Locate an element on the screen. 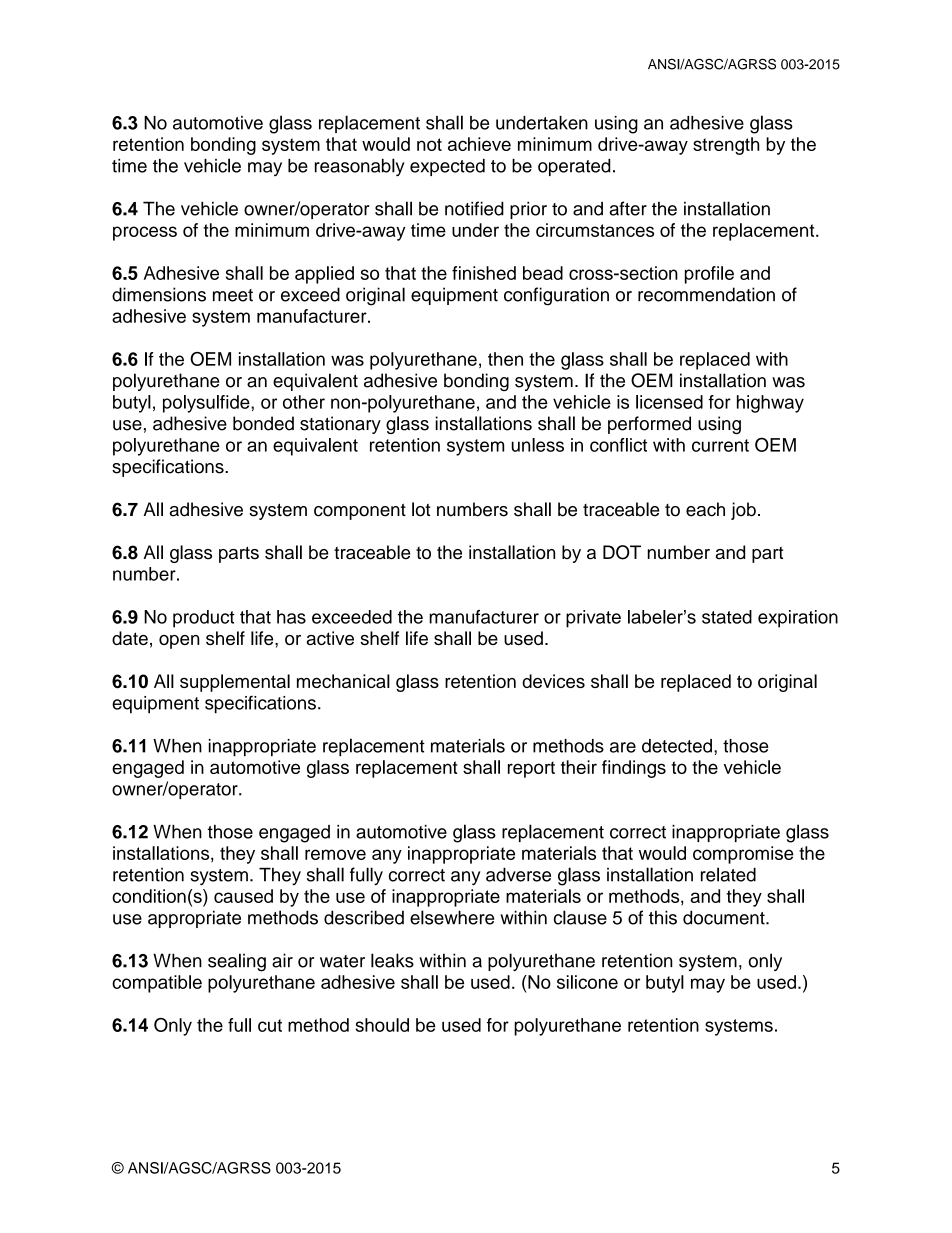 This screenshot has width=952, height=1233. remove is located at coordinates (335, 854).
